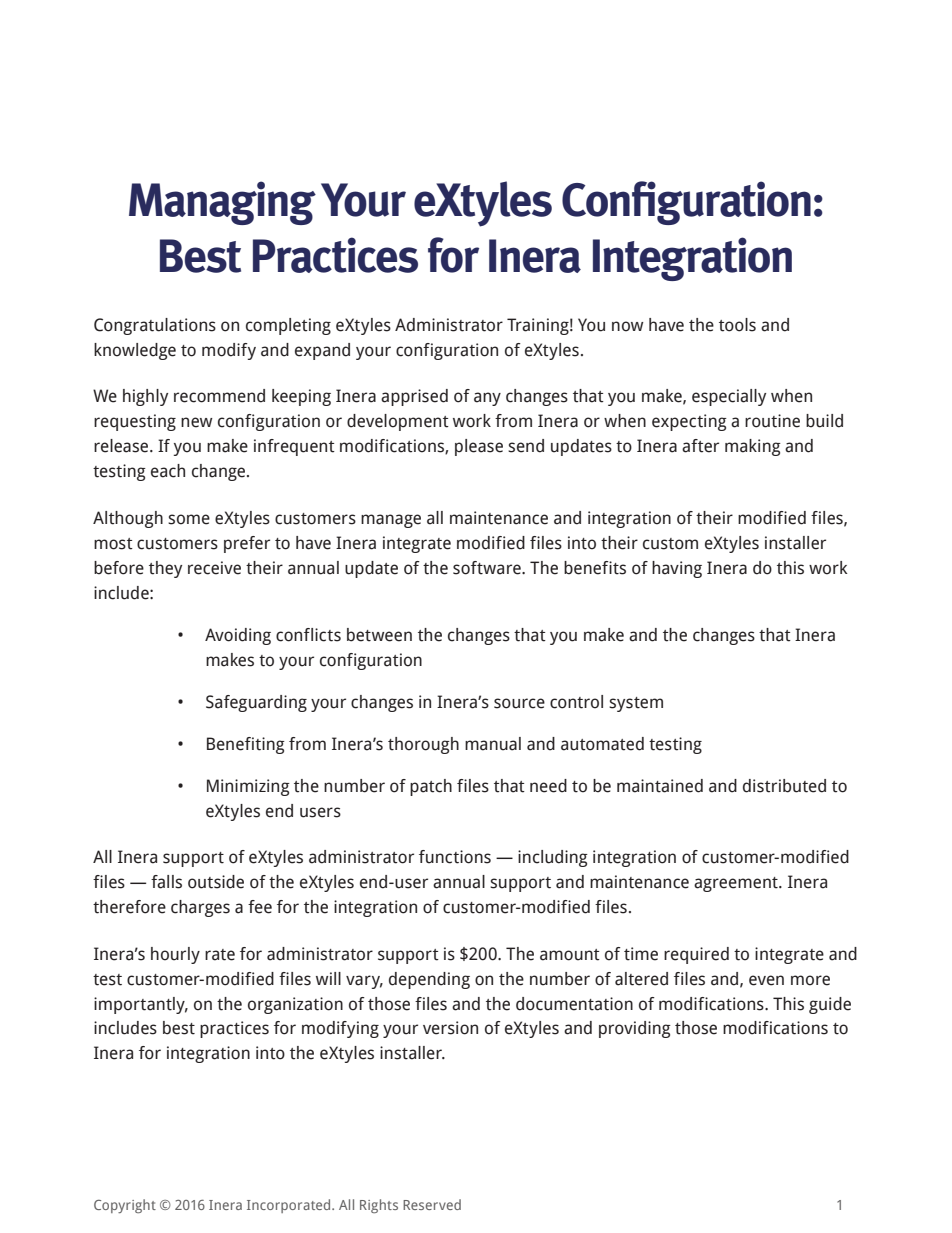 The image size is (952, 1233). I want to click on required, so click(696, 955).
